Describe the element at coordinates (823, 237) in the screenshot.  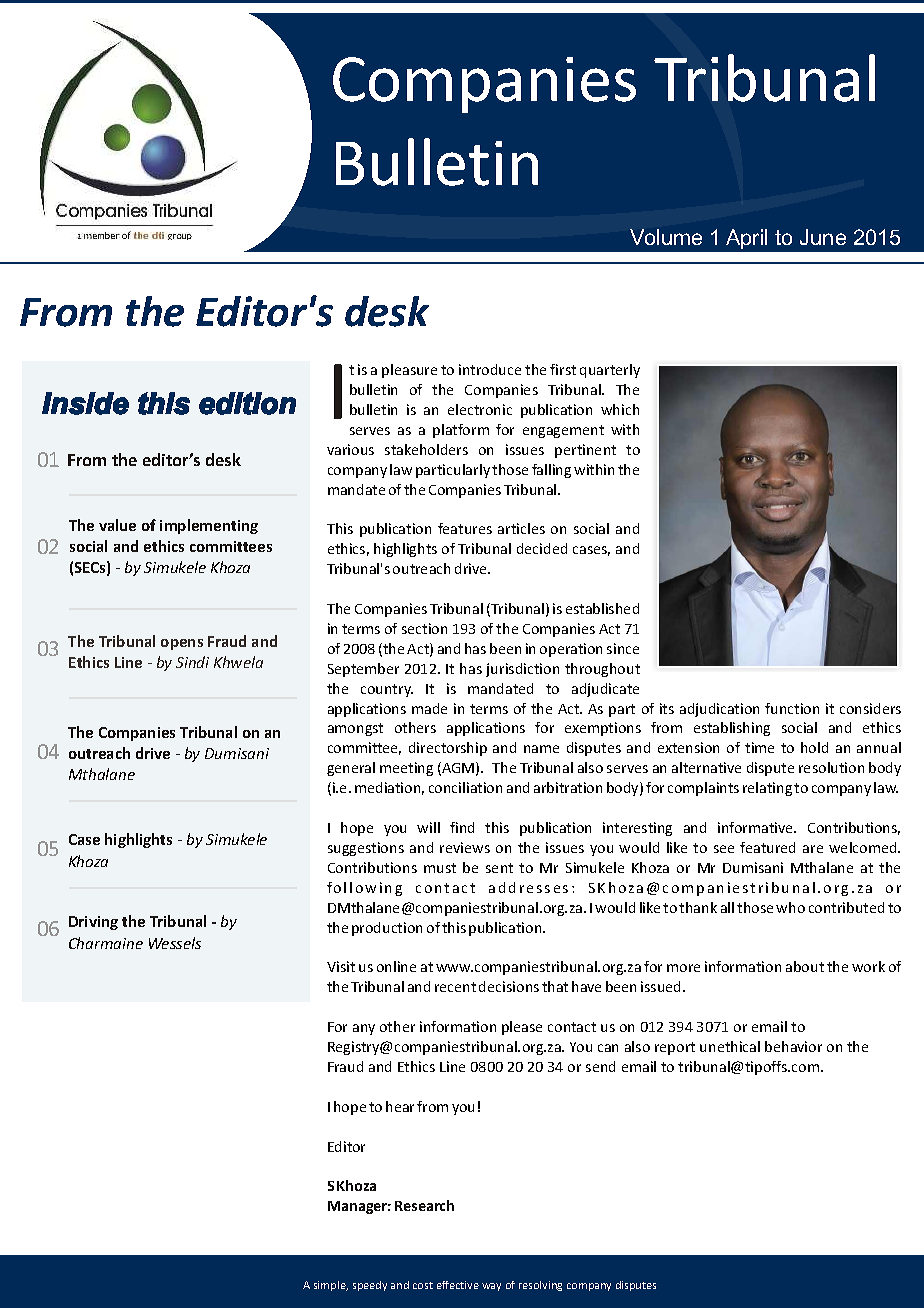
I see `June` at that location.
